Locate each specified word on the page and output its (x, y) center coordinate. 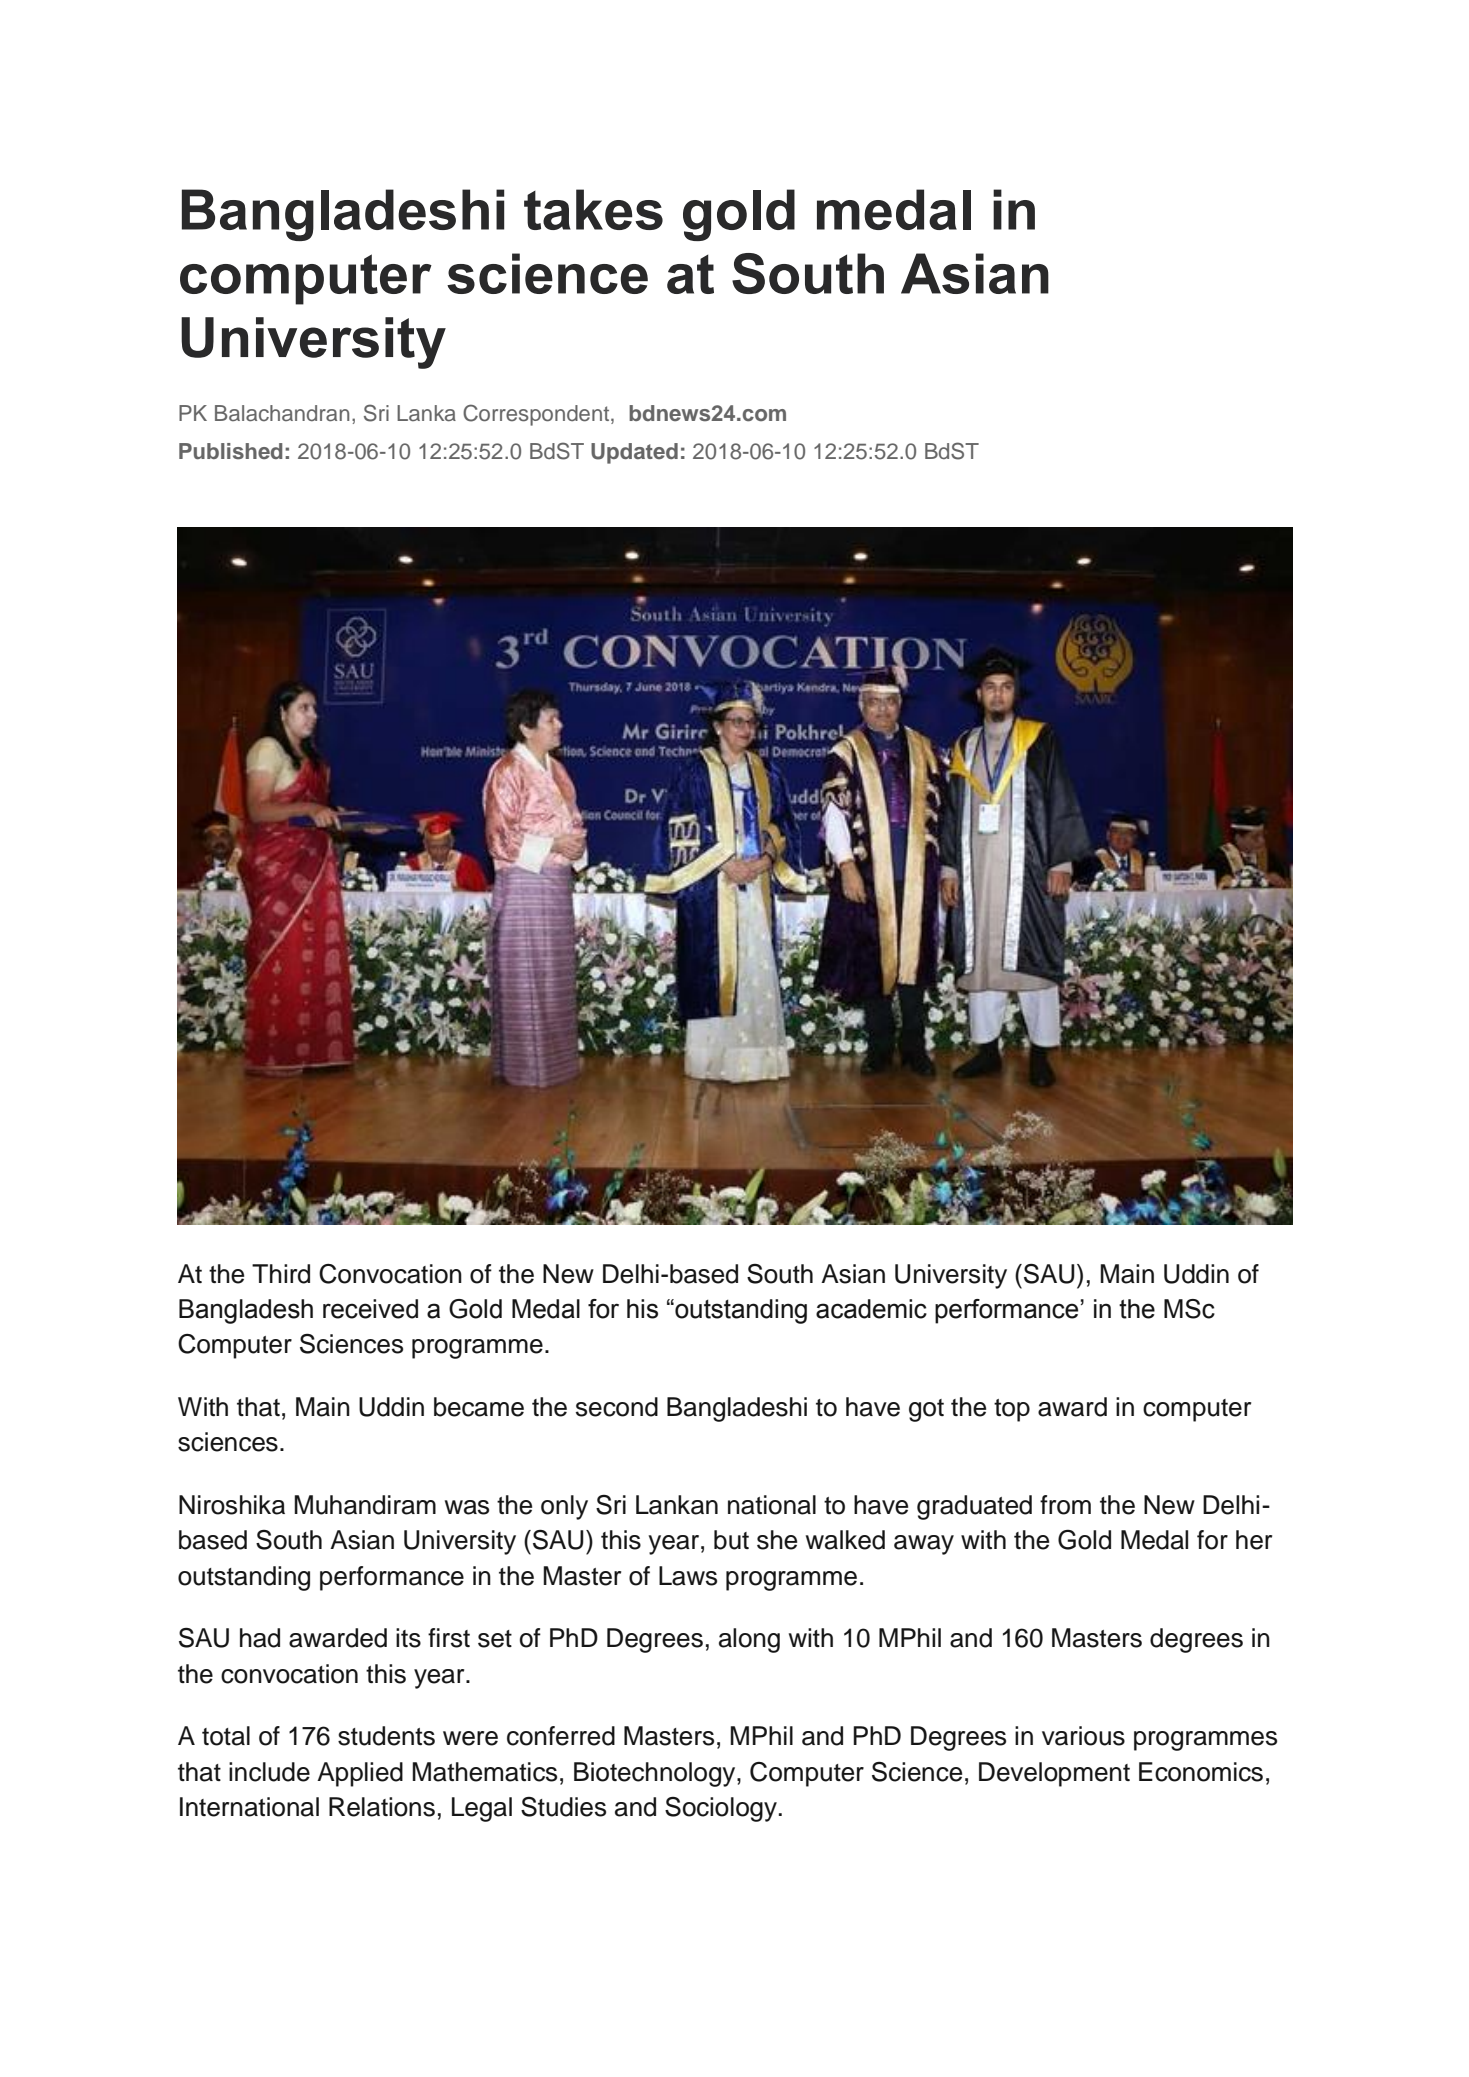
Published (230, 451)
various (1083, 1736)
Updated (634, 453)
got (926, 1410)
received (370, 1309)
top (1012, 1410)
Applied (360, 1774)
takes (593, 209)
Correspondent (537, 415)
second (617, 1407)
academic (871, 1309)
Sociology (721, 1809)
